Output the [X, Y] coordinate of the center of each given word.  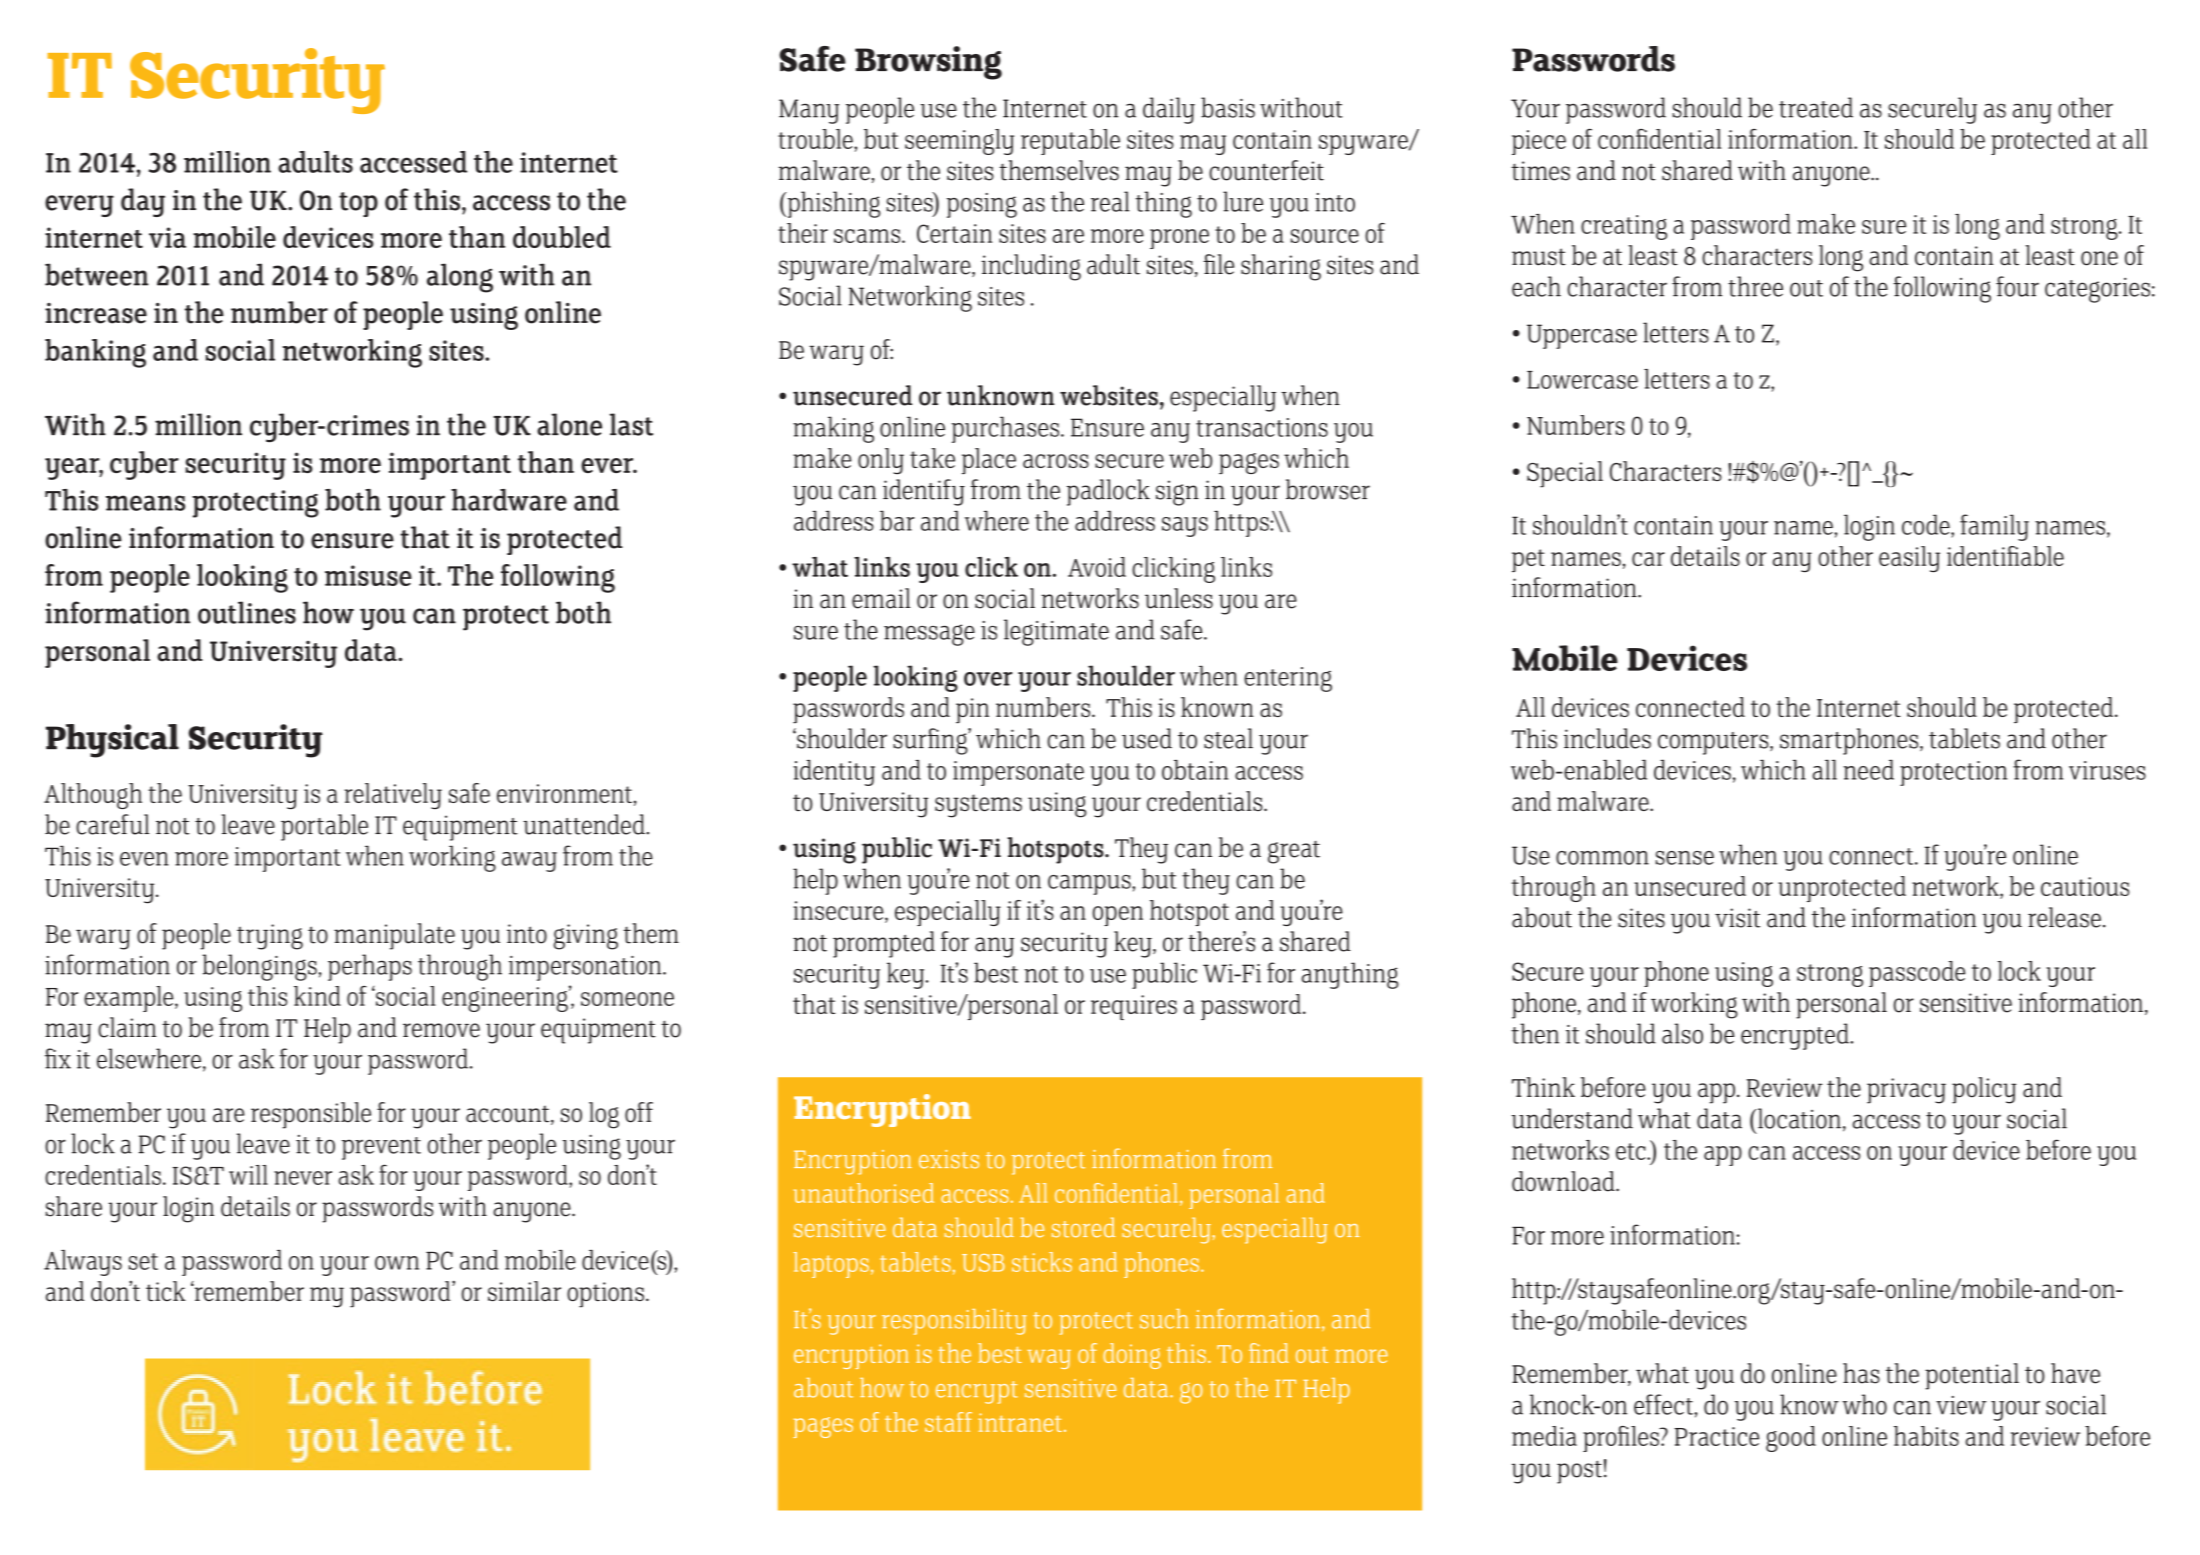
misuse [368, 575]
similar [524, 1291]
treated [1816, 107]
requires [1134, 1007]
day [143, 202]
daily [1169, 110]
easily [1909, 559]
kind [317, 996]
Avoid [1097, 567]
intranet [1020, 1422]
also [1682, 1033]
